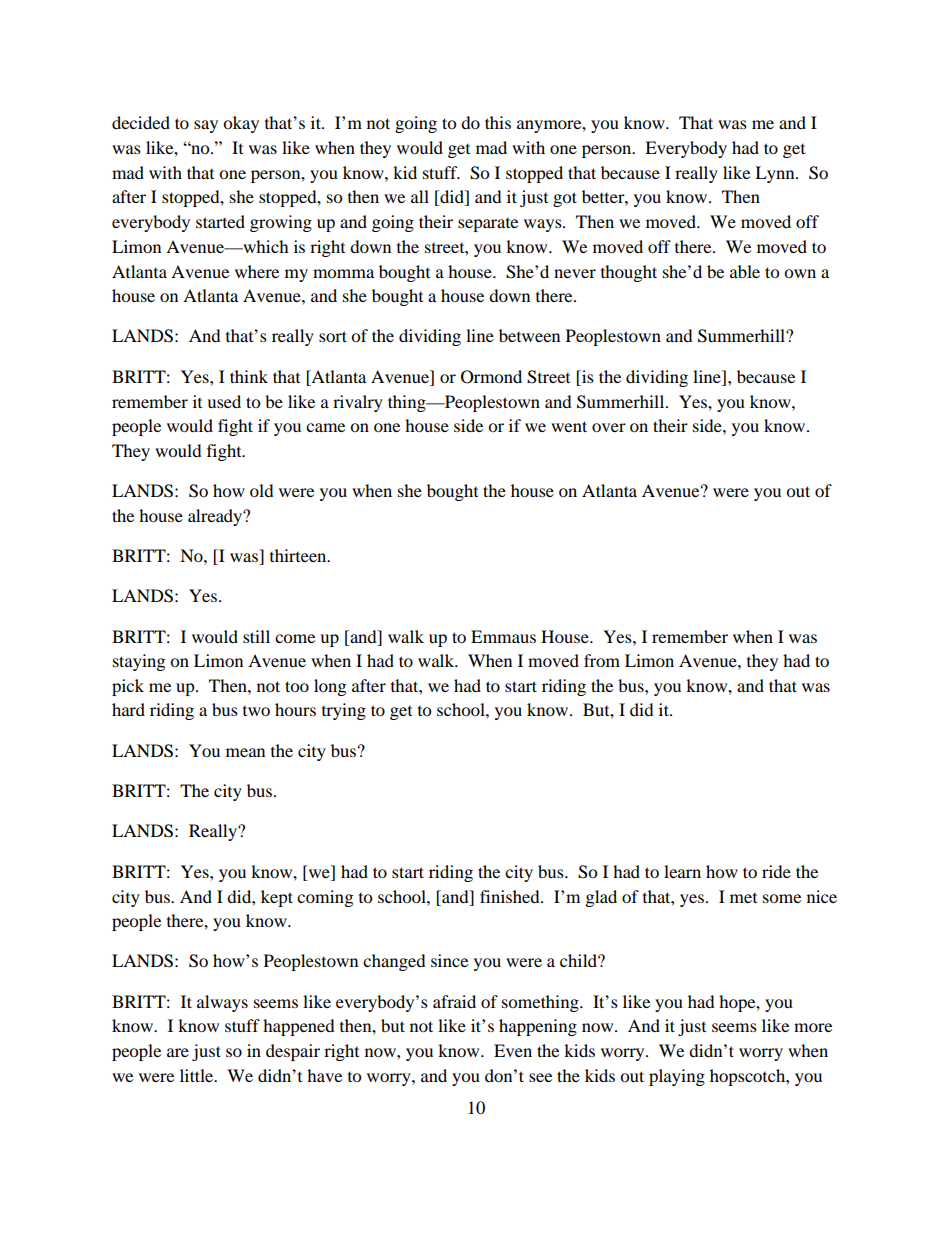  I want to click on ride, so click(776, 871).
